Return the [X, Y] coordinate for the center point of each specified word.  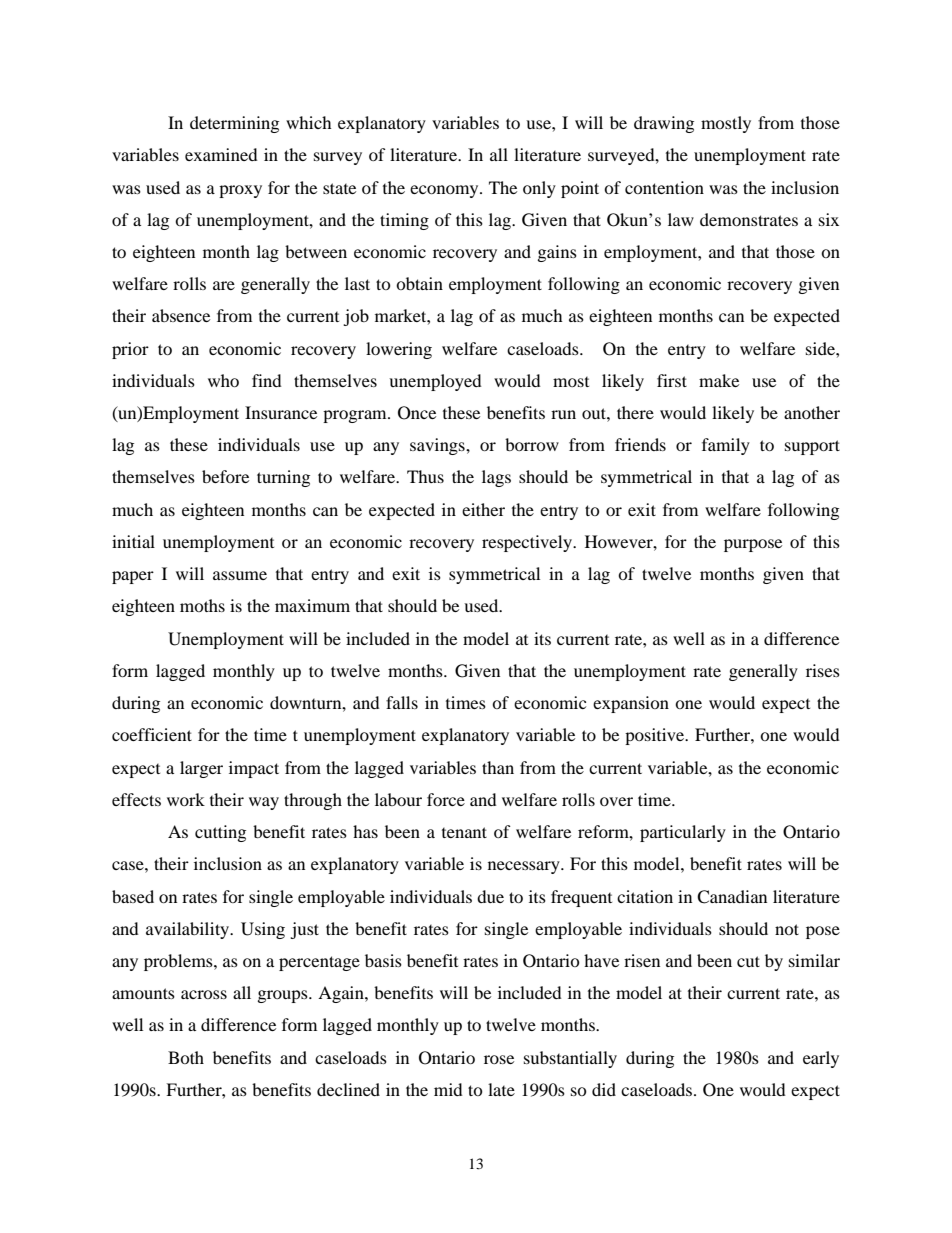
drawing [664, 124]
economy [445, 191]
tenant [464, 832]
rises [823, 670]
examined [221, 154]
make [719, 380]
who [223, 380]
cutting [220, 833]
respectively [528, 543]
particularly [683, 833]
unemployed [435, 382]
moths [202, 605]
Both [186, 1057]
